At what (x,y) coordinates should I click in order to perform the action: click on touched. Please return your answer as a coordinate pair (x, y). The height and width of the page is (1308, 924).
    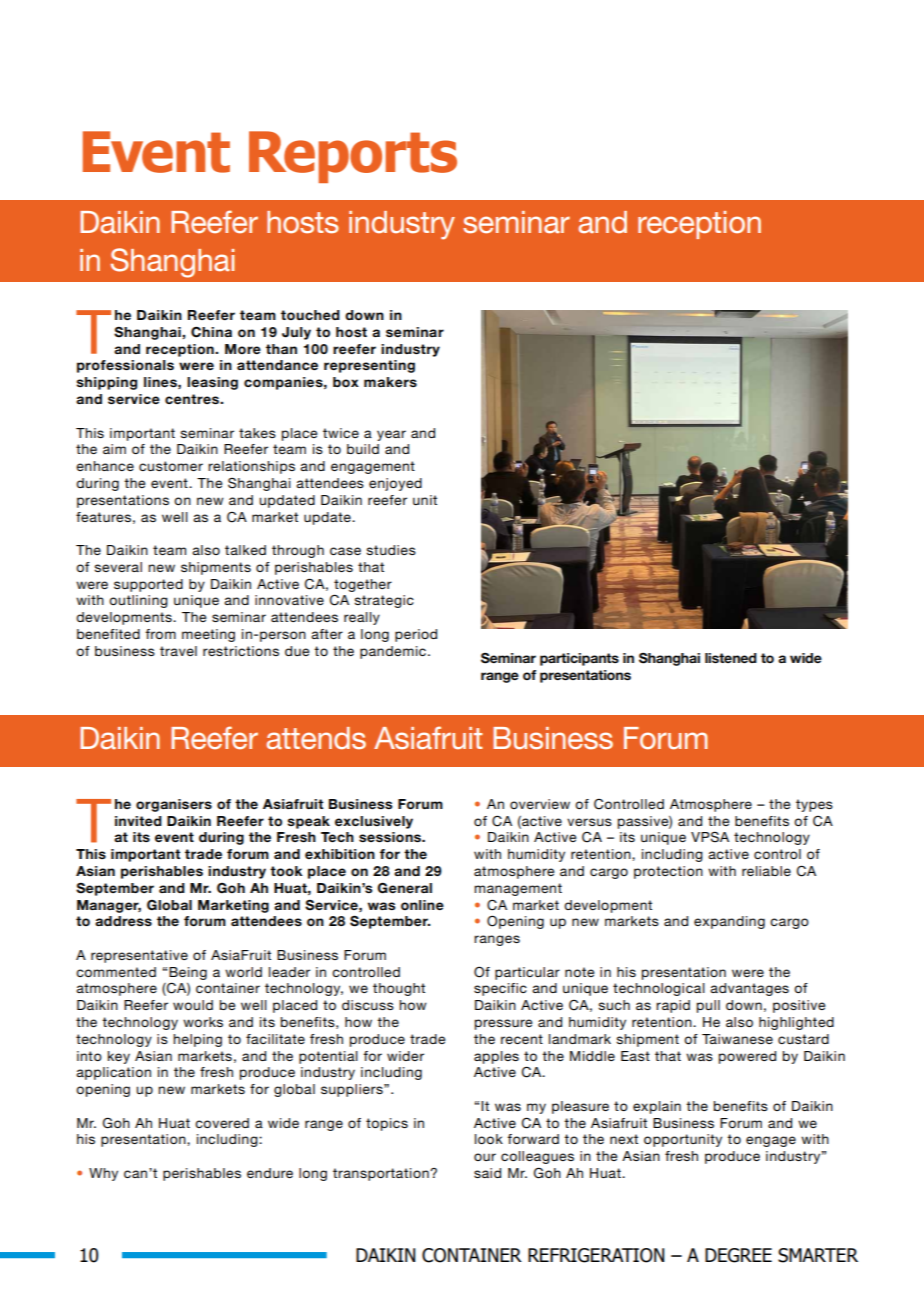
    Looking at the image, I should click on (310, 315).
